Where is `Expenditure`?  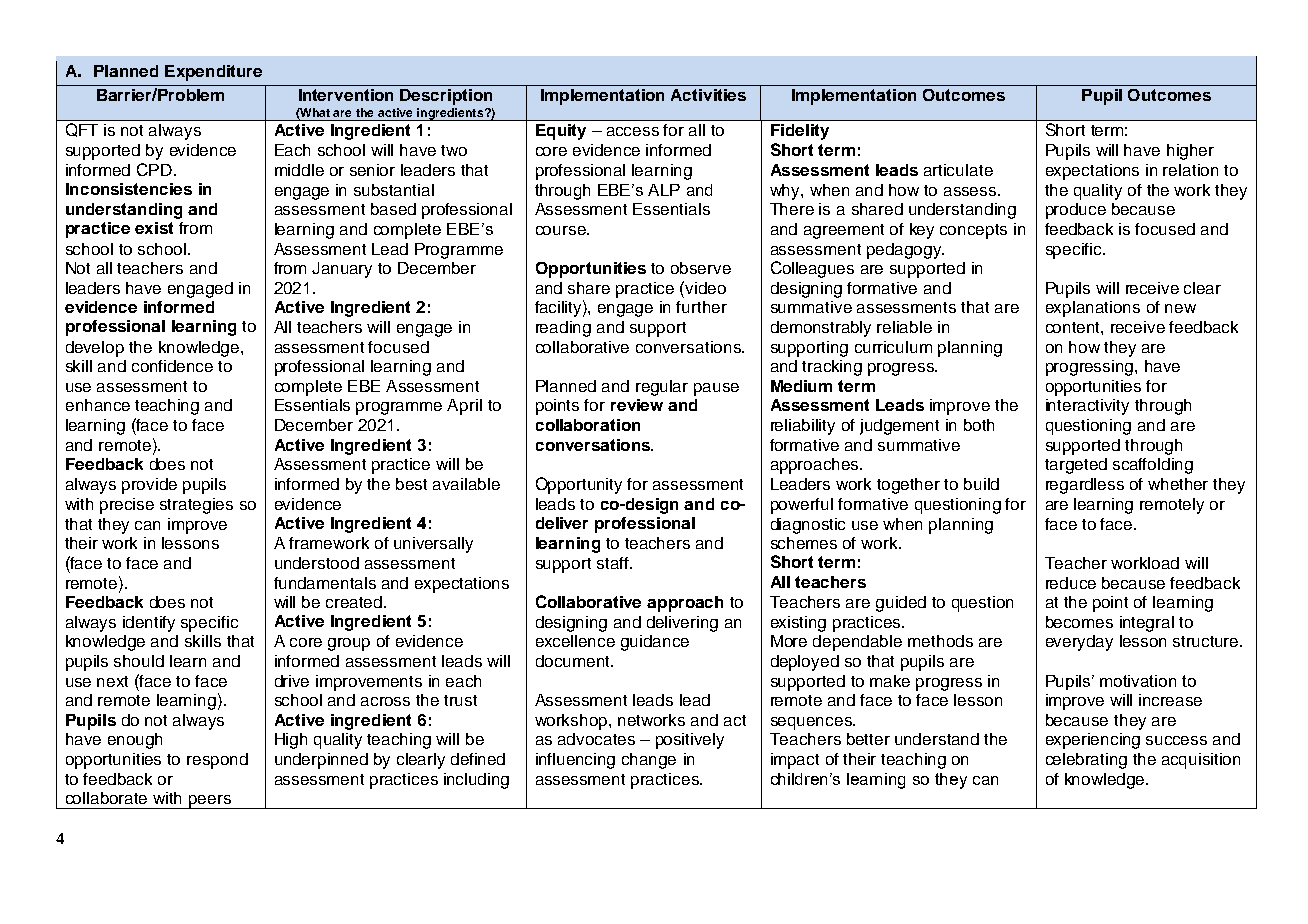
Expenditure is located at coordinates (213, 73).
